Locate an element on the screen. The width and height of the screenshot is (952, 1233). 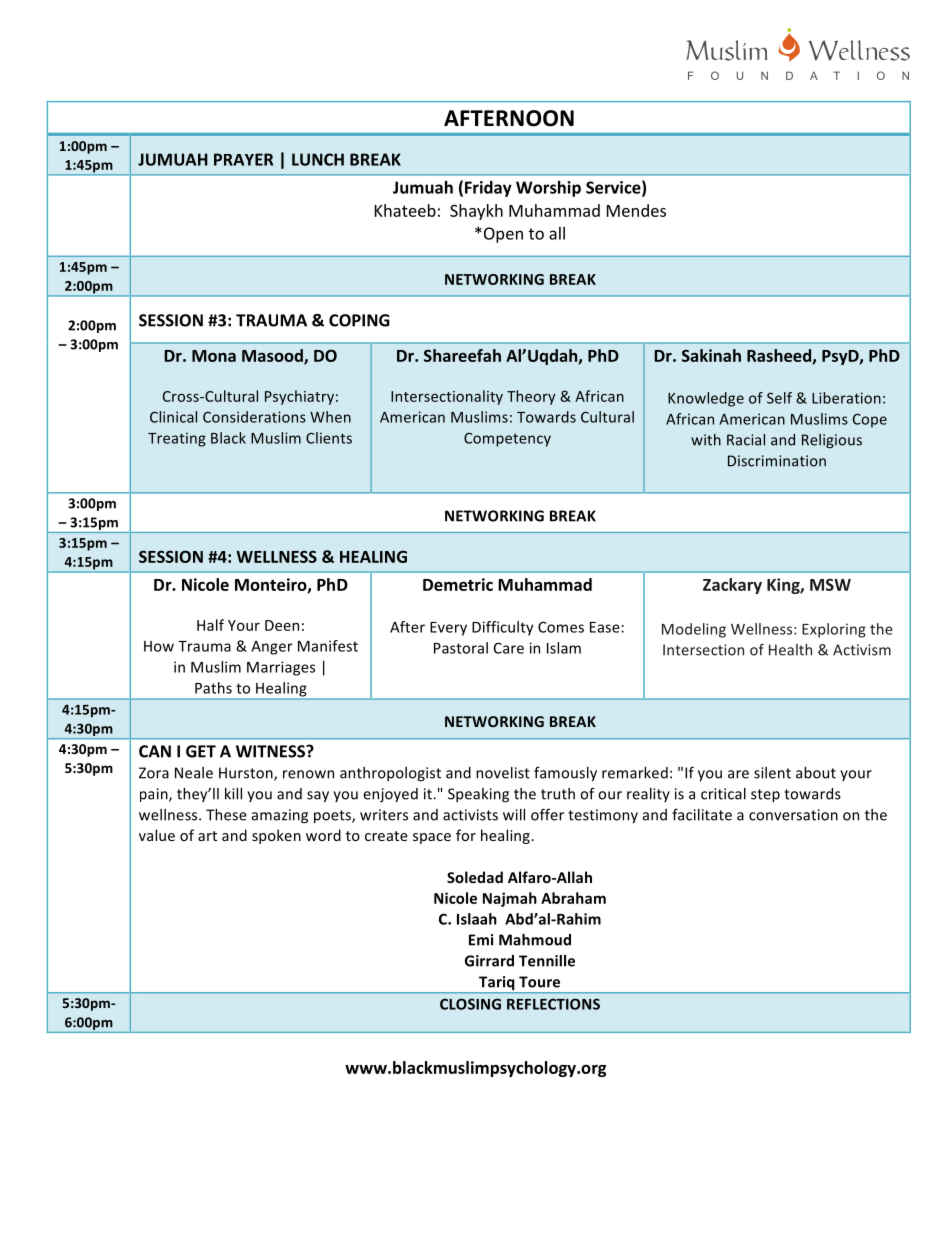
Discrimination is located at coordinates (777, 461).
